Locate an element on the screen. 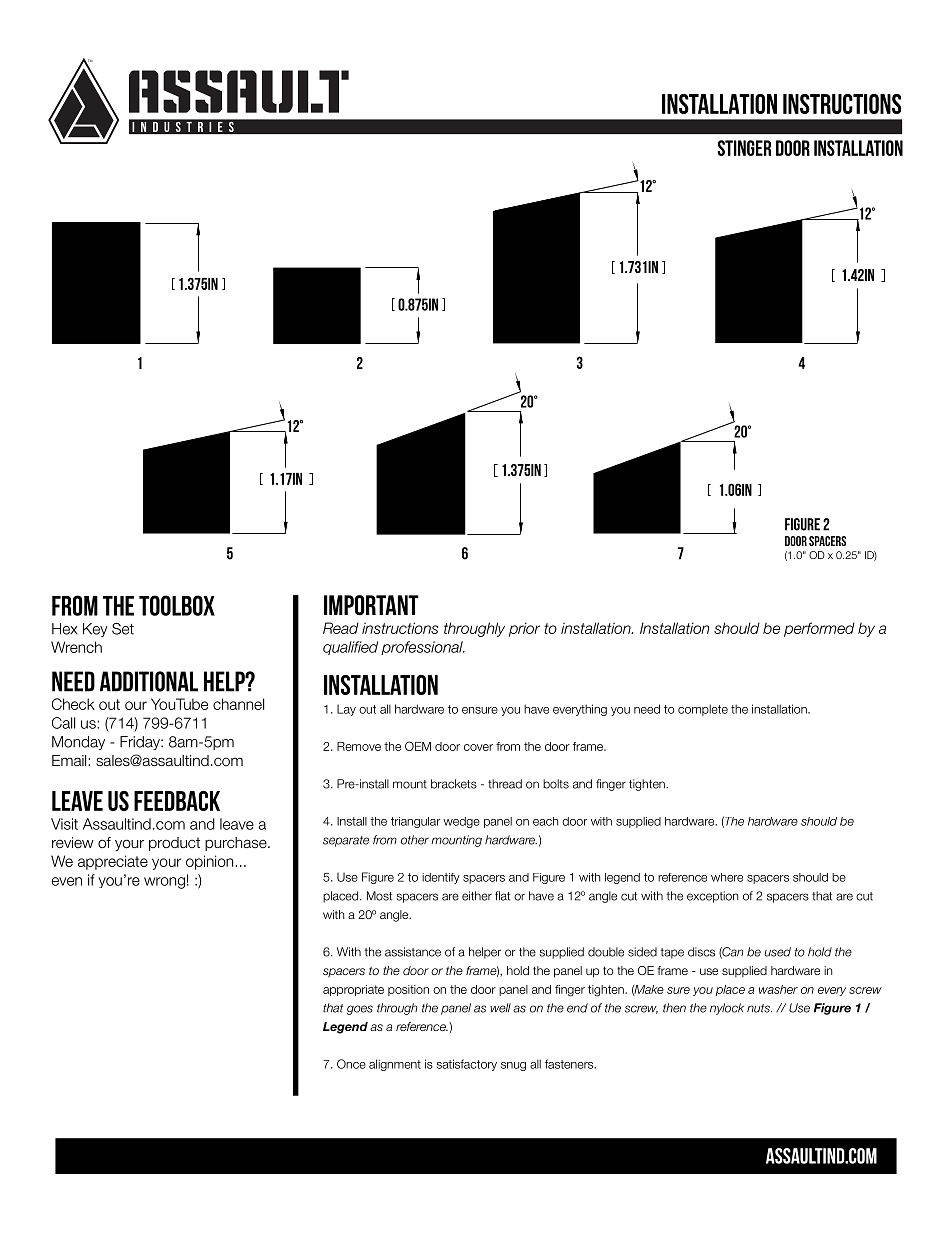  Once is located at coordinates (351, 1064).
